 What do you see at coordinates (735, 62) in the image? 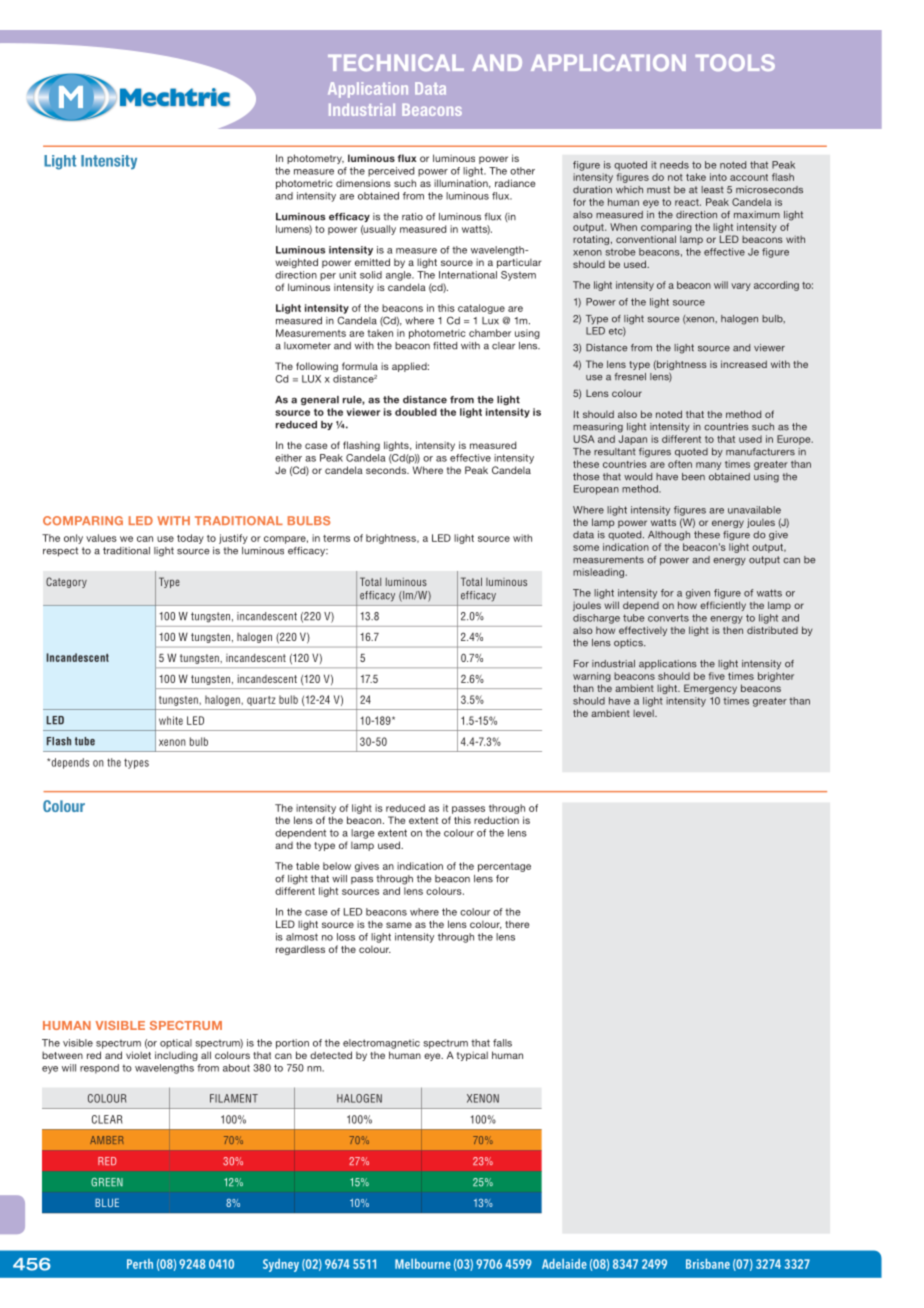
I see `TOOLS` at bounding box center [735, 62].
